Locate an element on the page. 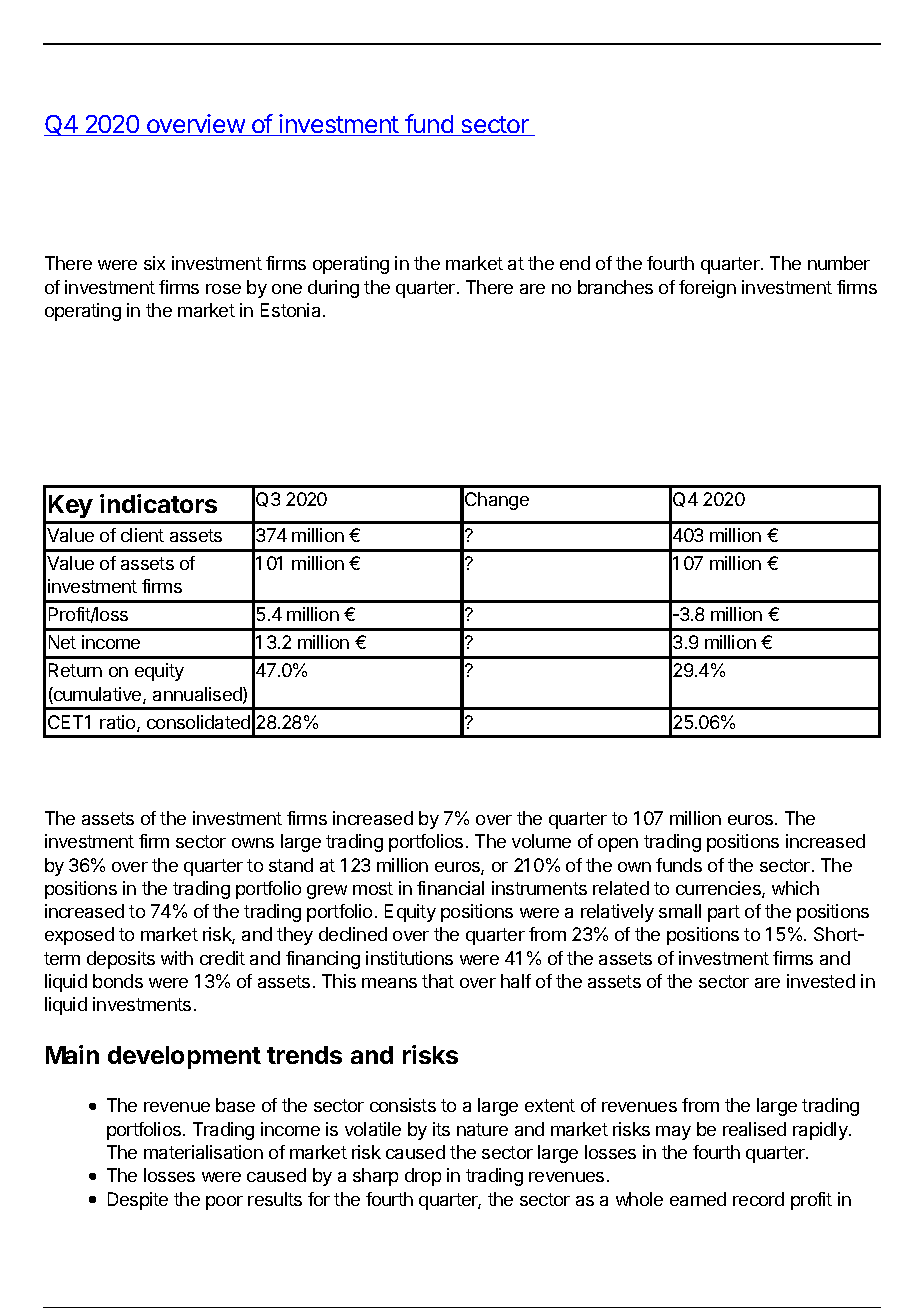 This image has height=1308, width=924. record is located at coordinates (758, 1199).
